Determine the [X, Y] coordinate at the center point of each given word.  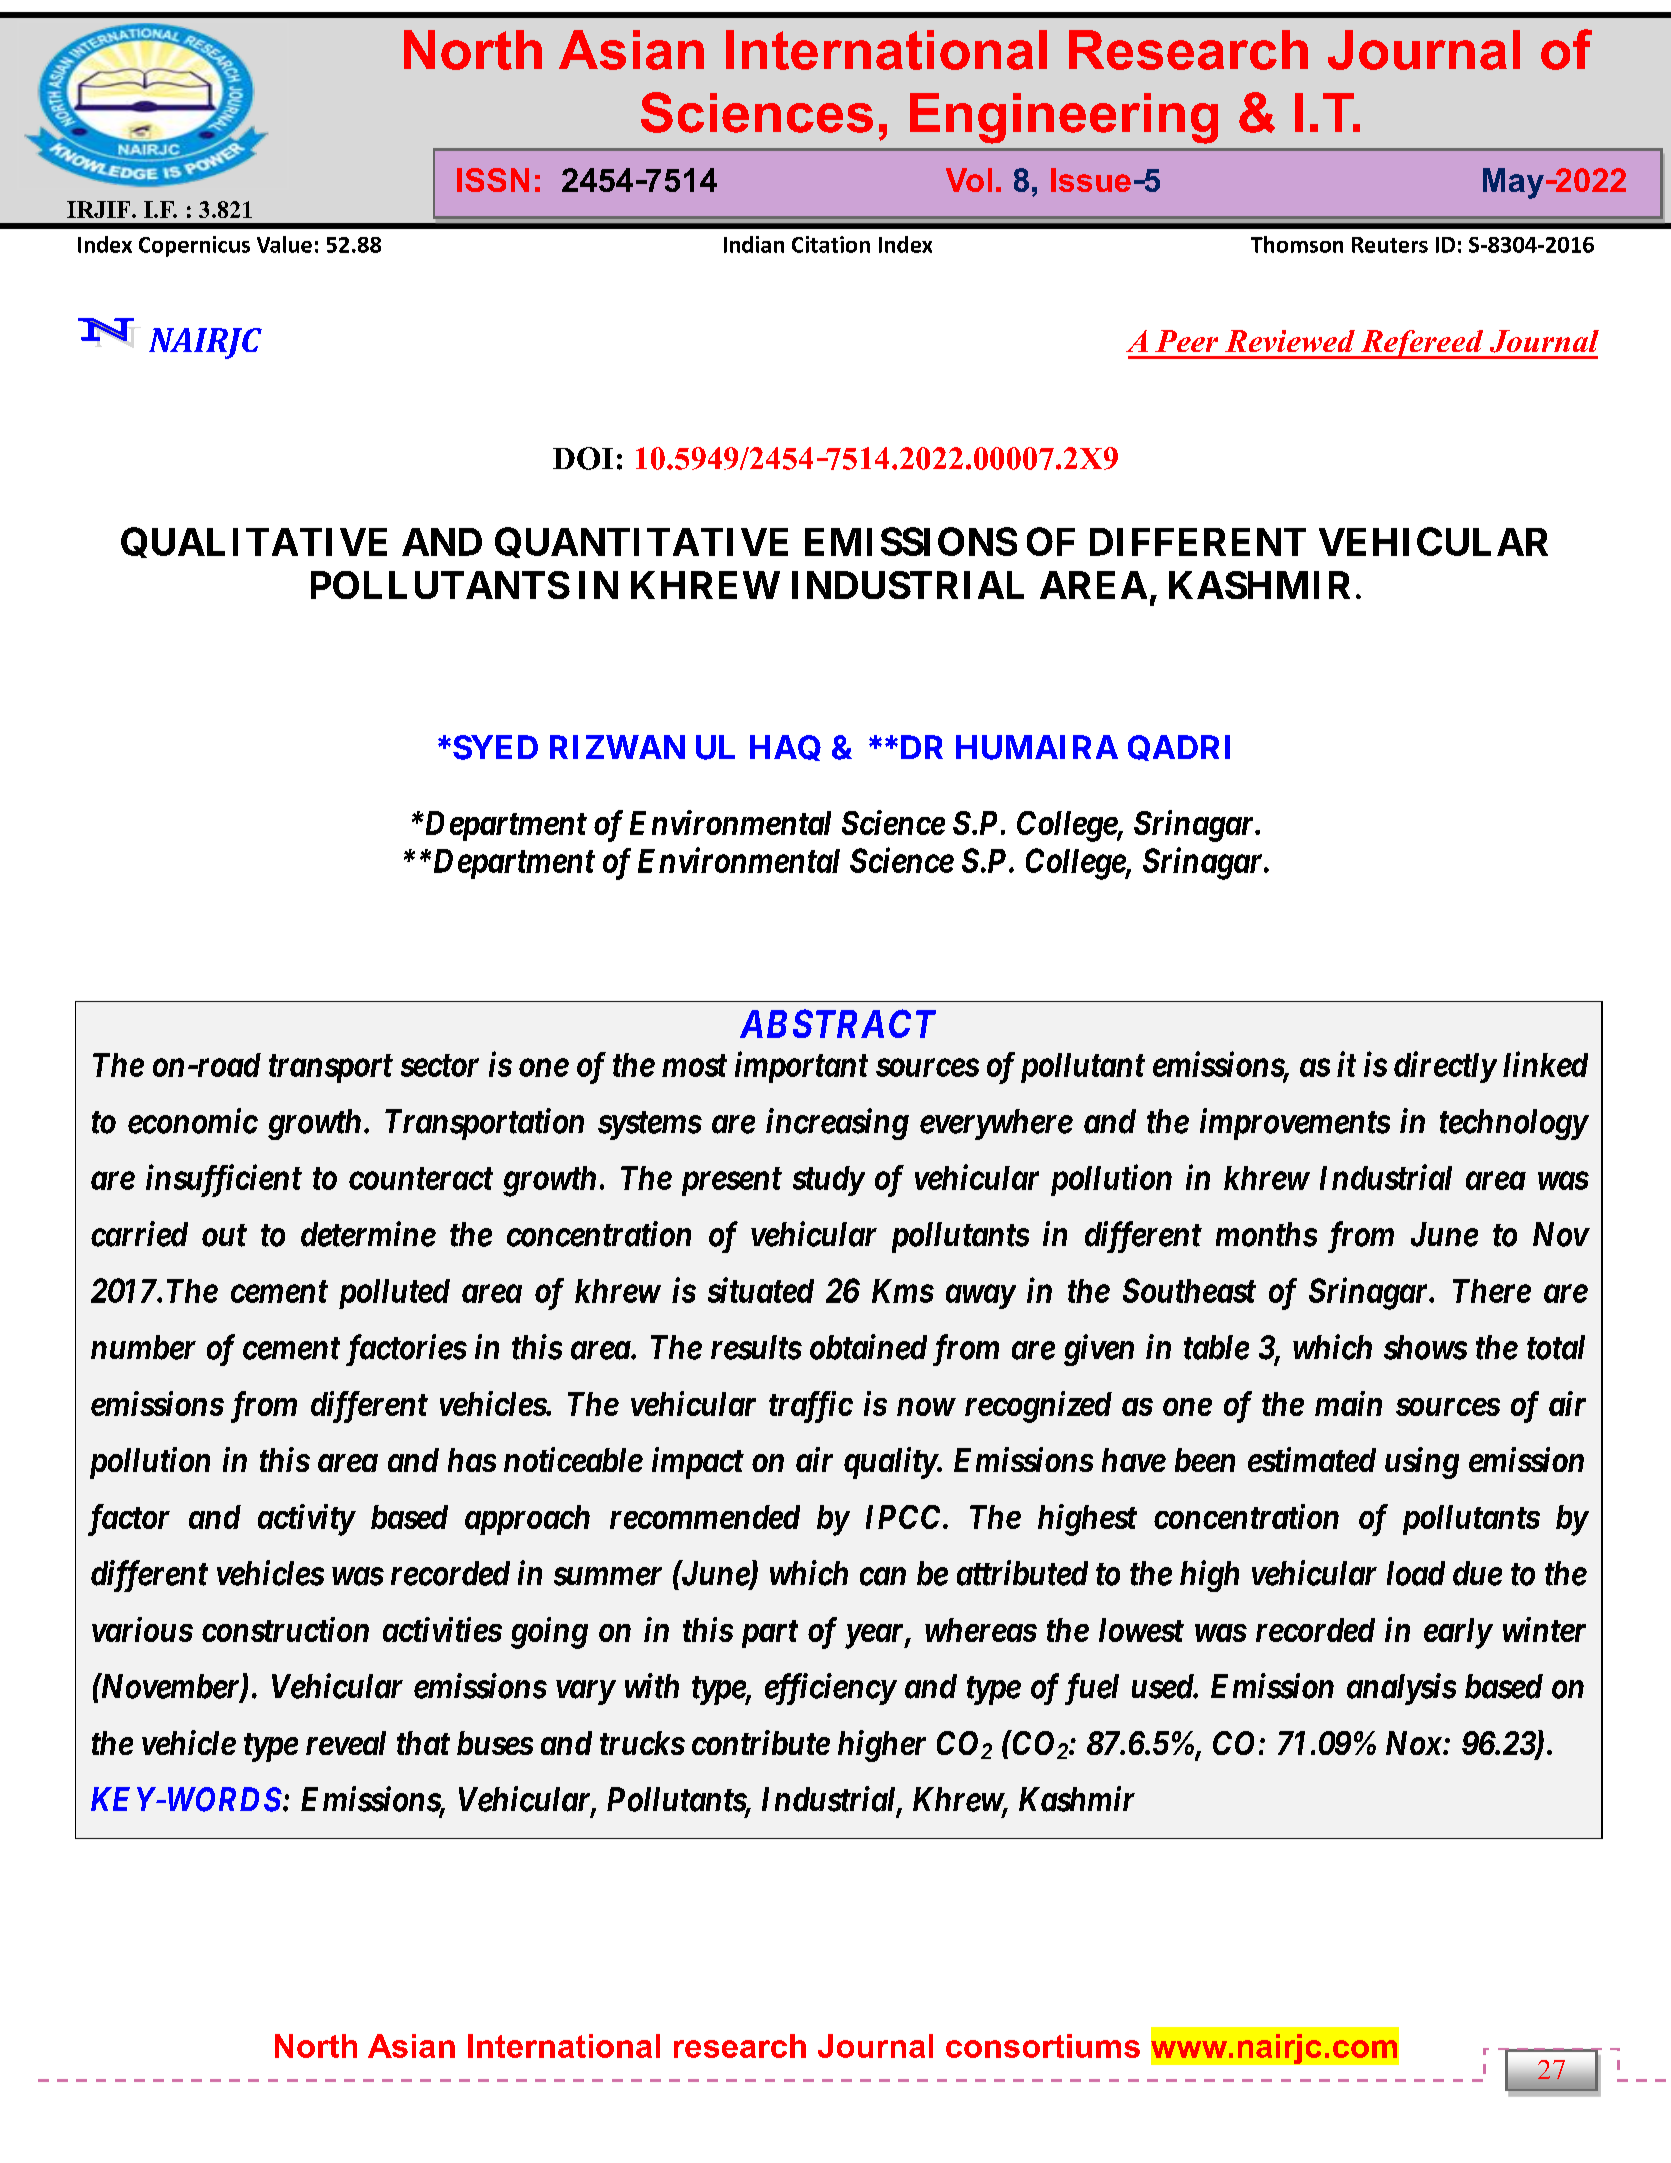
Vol [969, 180]
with [652, 1686]
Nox [1414, 1743]
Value [284, 244]
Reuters [1390, 245]
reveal [346, 1743]
